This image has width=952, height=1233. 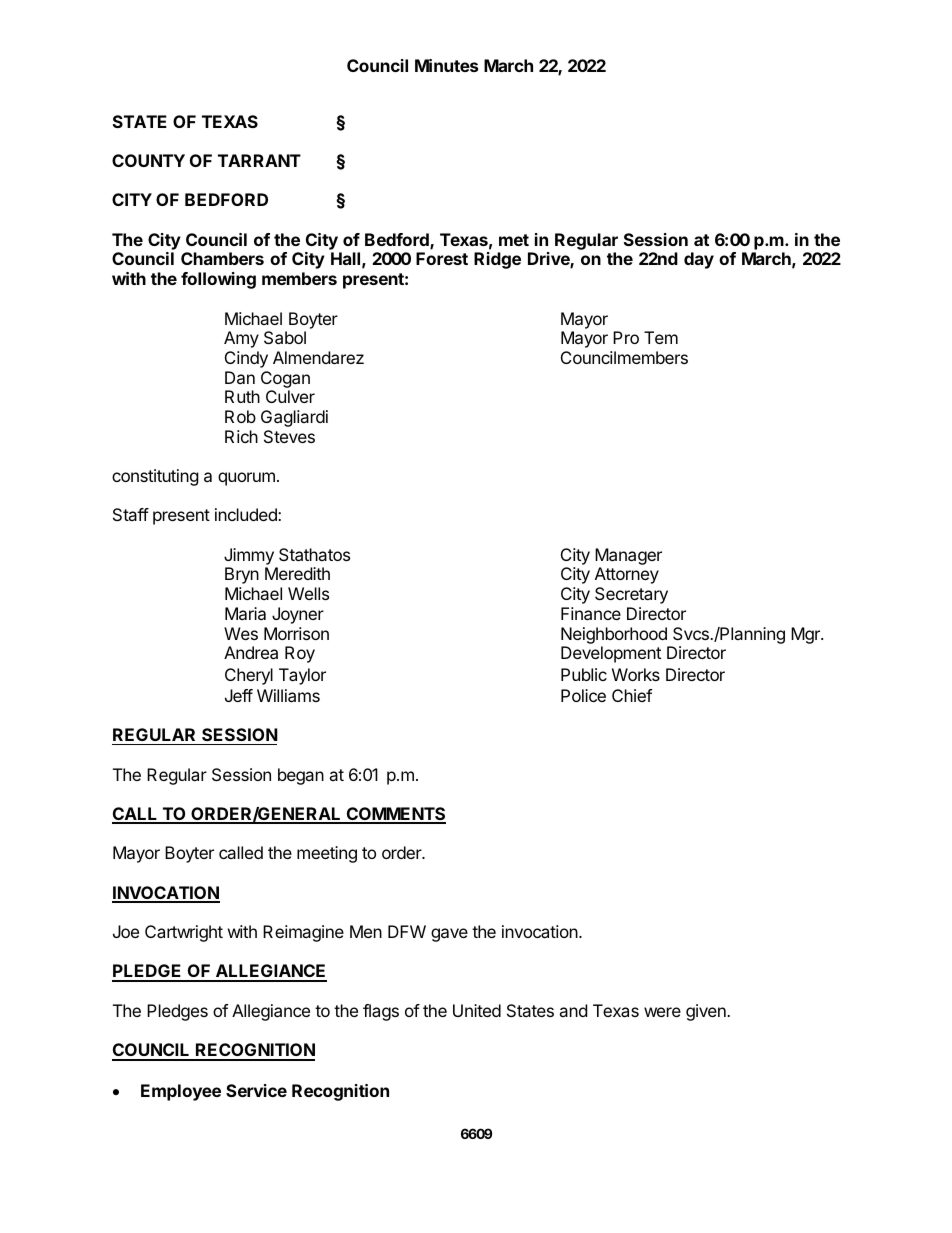 What do you see at coordinates (241, 339) in the image?
I see `Amy` at bounding box center [241, 339].
